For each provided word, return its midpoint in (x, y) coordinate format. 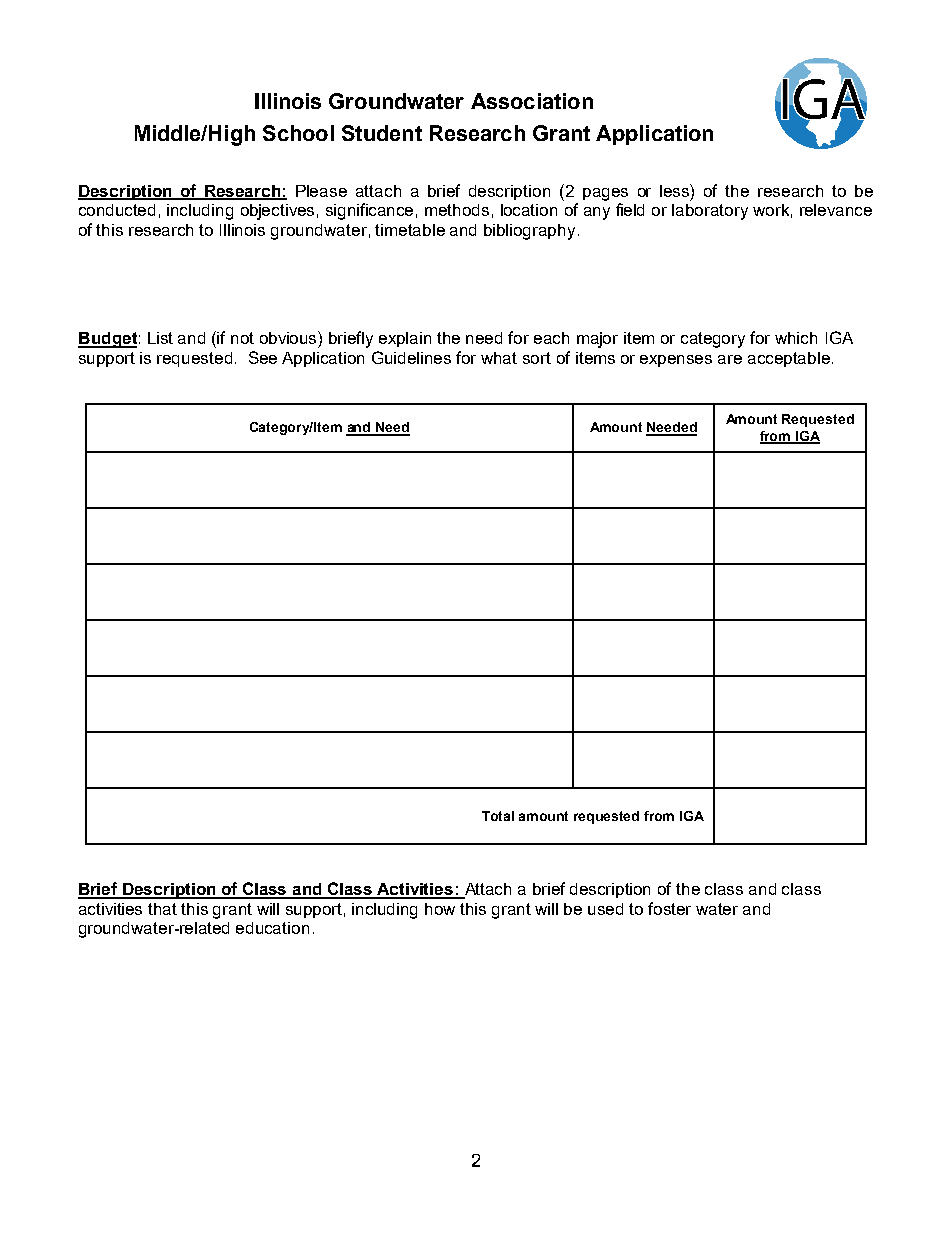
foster (669, 908)
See (263, 357)
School (298, 133)
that (162, 909)
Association (532, 101)
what (499, 358)
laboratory (710, 212)
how (440, 909)
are (730, 359)
